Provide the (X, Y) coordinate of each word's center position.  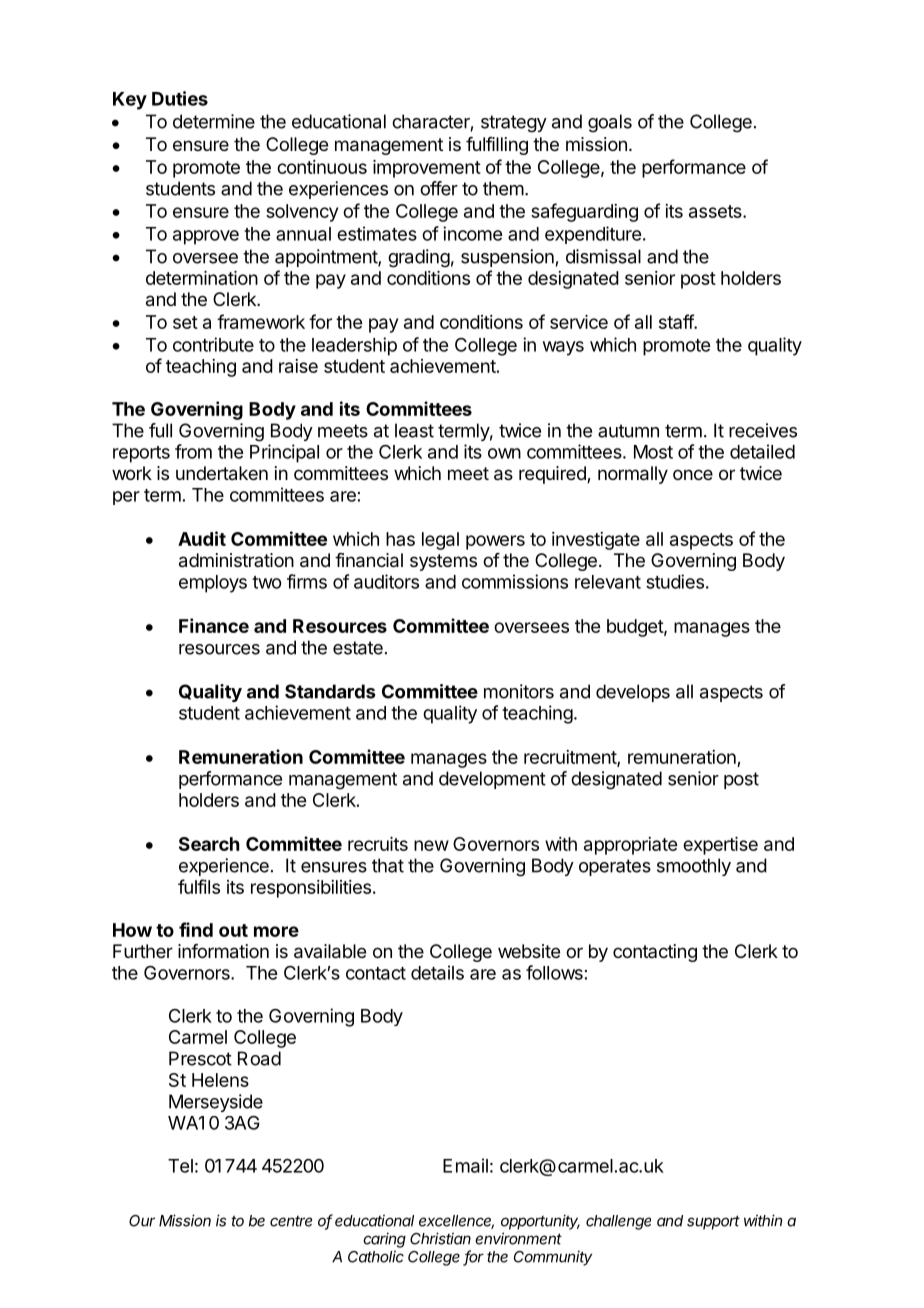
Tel (180, 1166)
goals (610, 123)
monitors (519, 691)
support (713, 1222)
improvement (427, 169)
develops (633, 693)
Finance (214, 625)
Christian (440, 1238)
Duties (180, 98)
